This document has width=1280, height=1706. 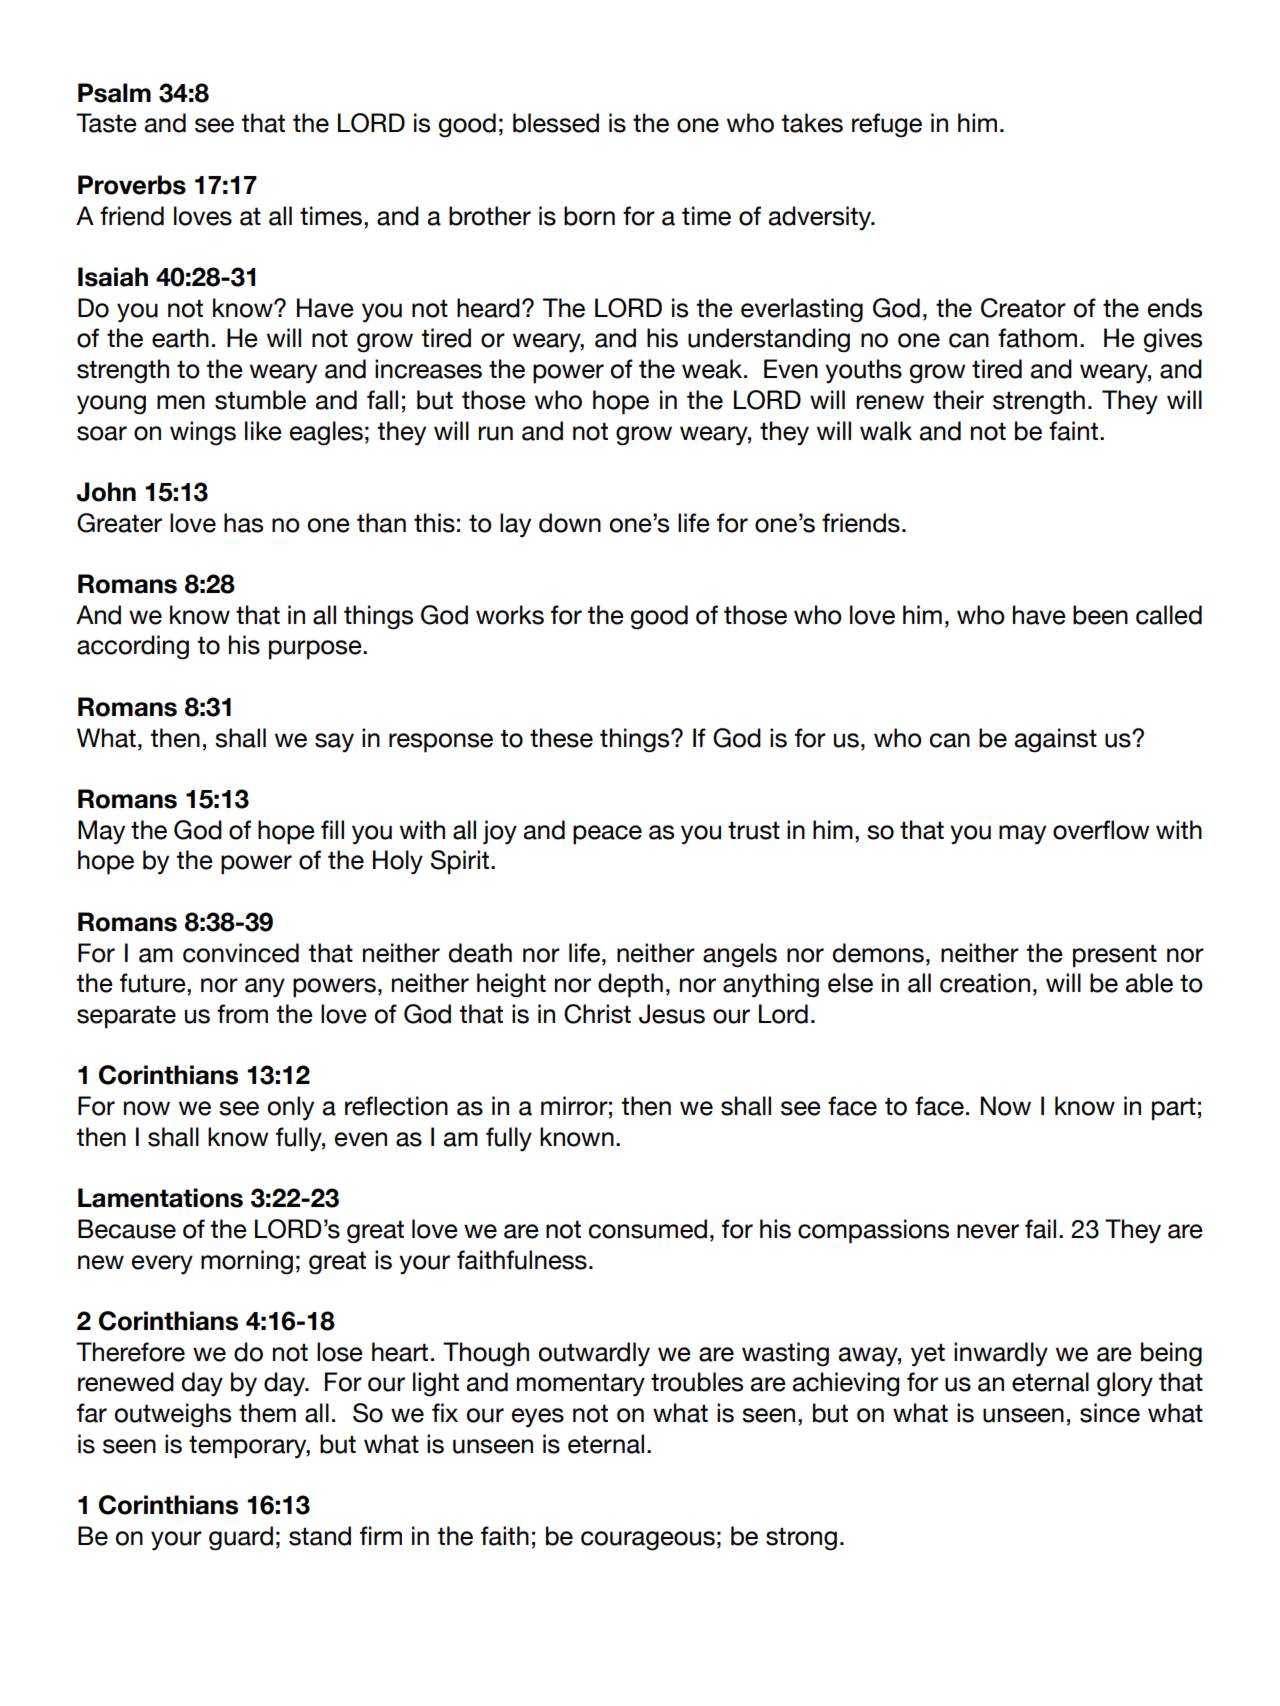 I want to click on consumed, so click(x=648, y=1229).
